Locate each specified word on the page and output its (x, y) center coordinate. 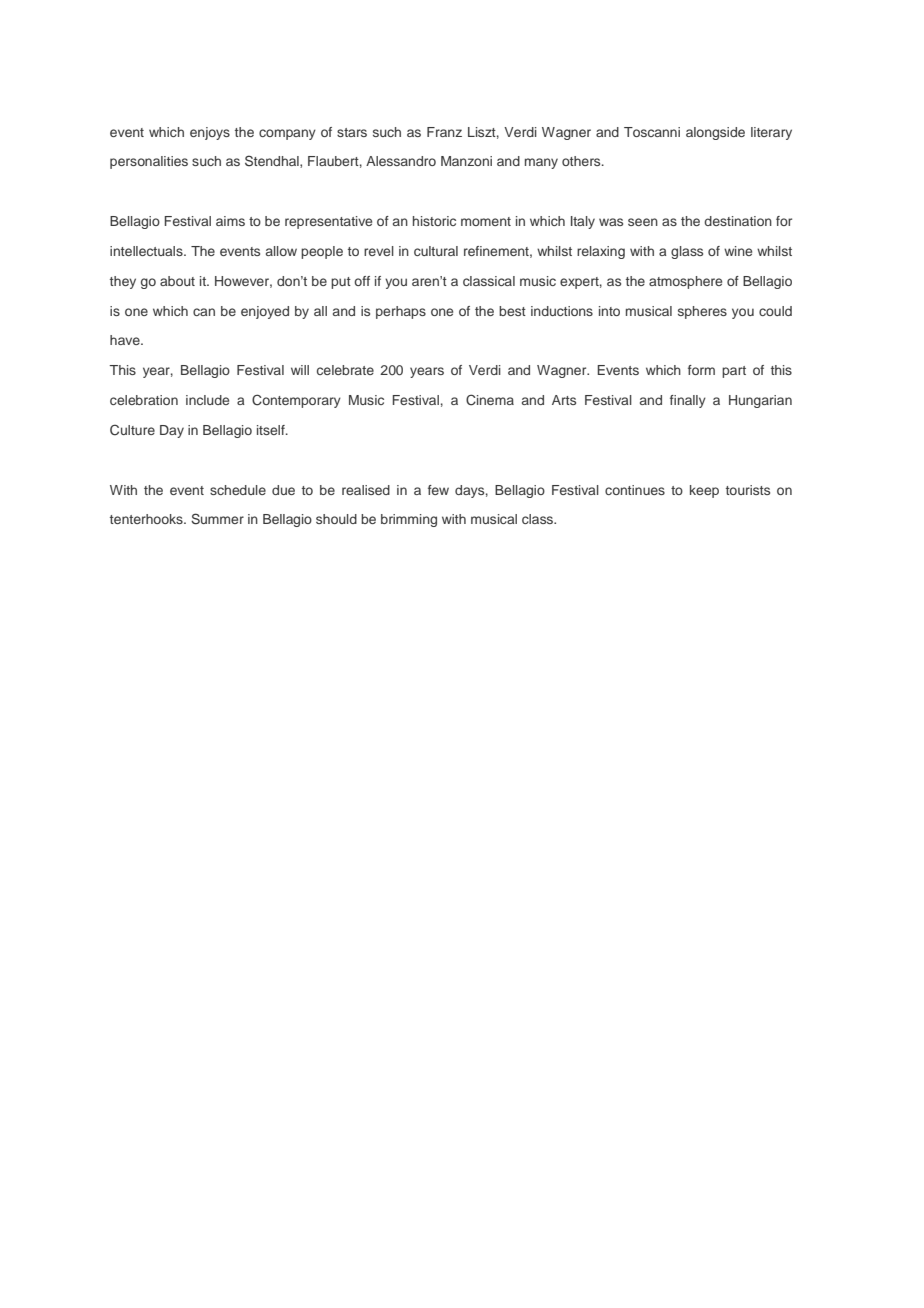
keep (704, 491)
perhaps (401, 312)
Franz (444, 132)
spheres (702, 312)
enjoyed (265, 312)
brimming (409, 520)
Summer (217, 519)
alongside (715, 133)
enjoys (210, 133)
